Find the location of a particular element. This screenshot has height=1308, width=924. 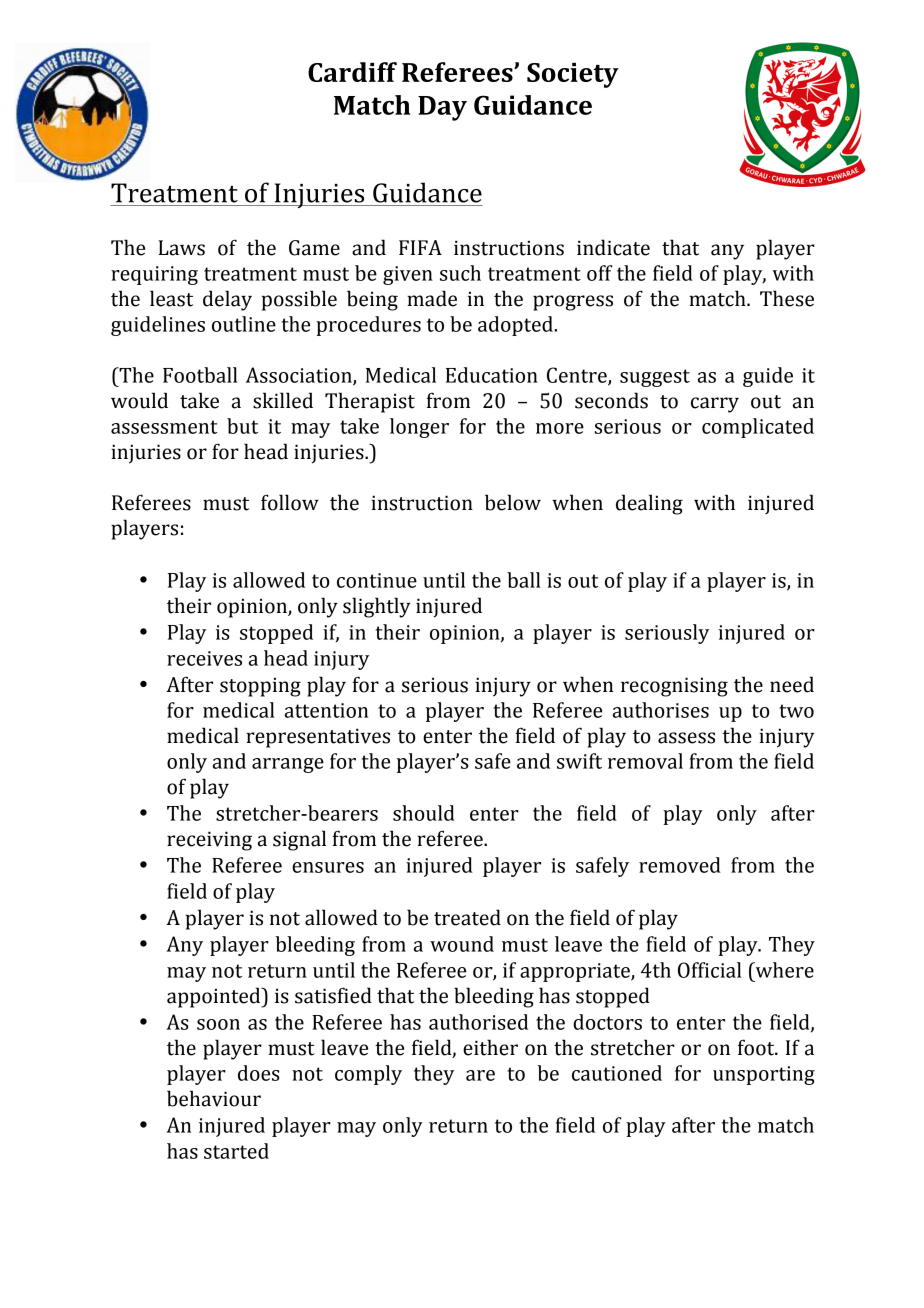

Cardiff is located at coordinates (352, 72).
